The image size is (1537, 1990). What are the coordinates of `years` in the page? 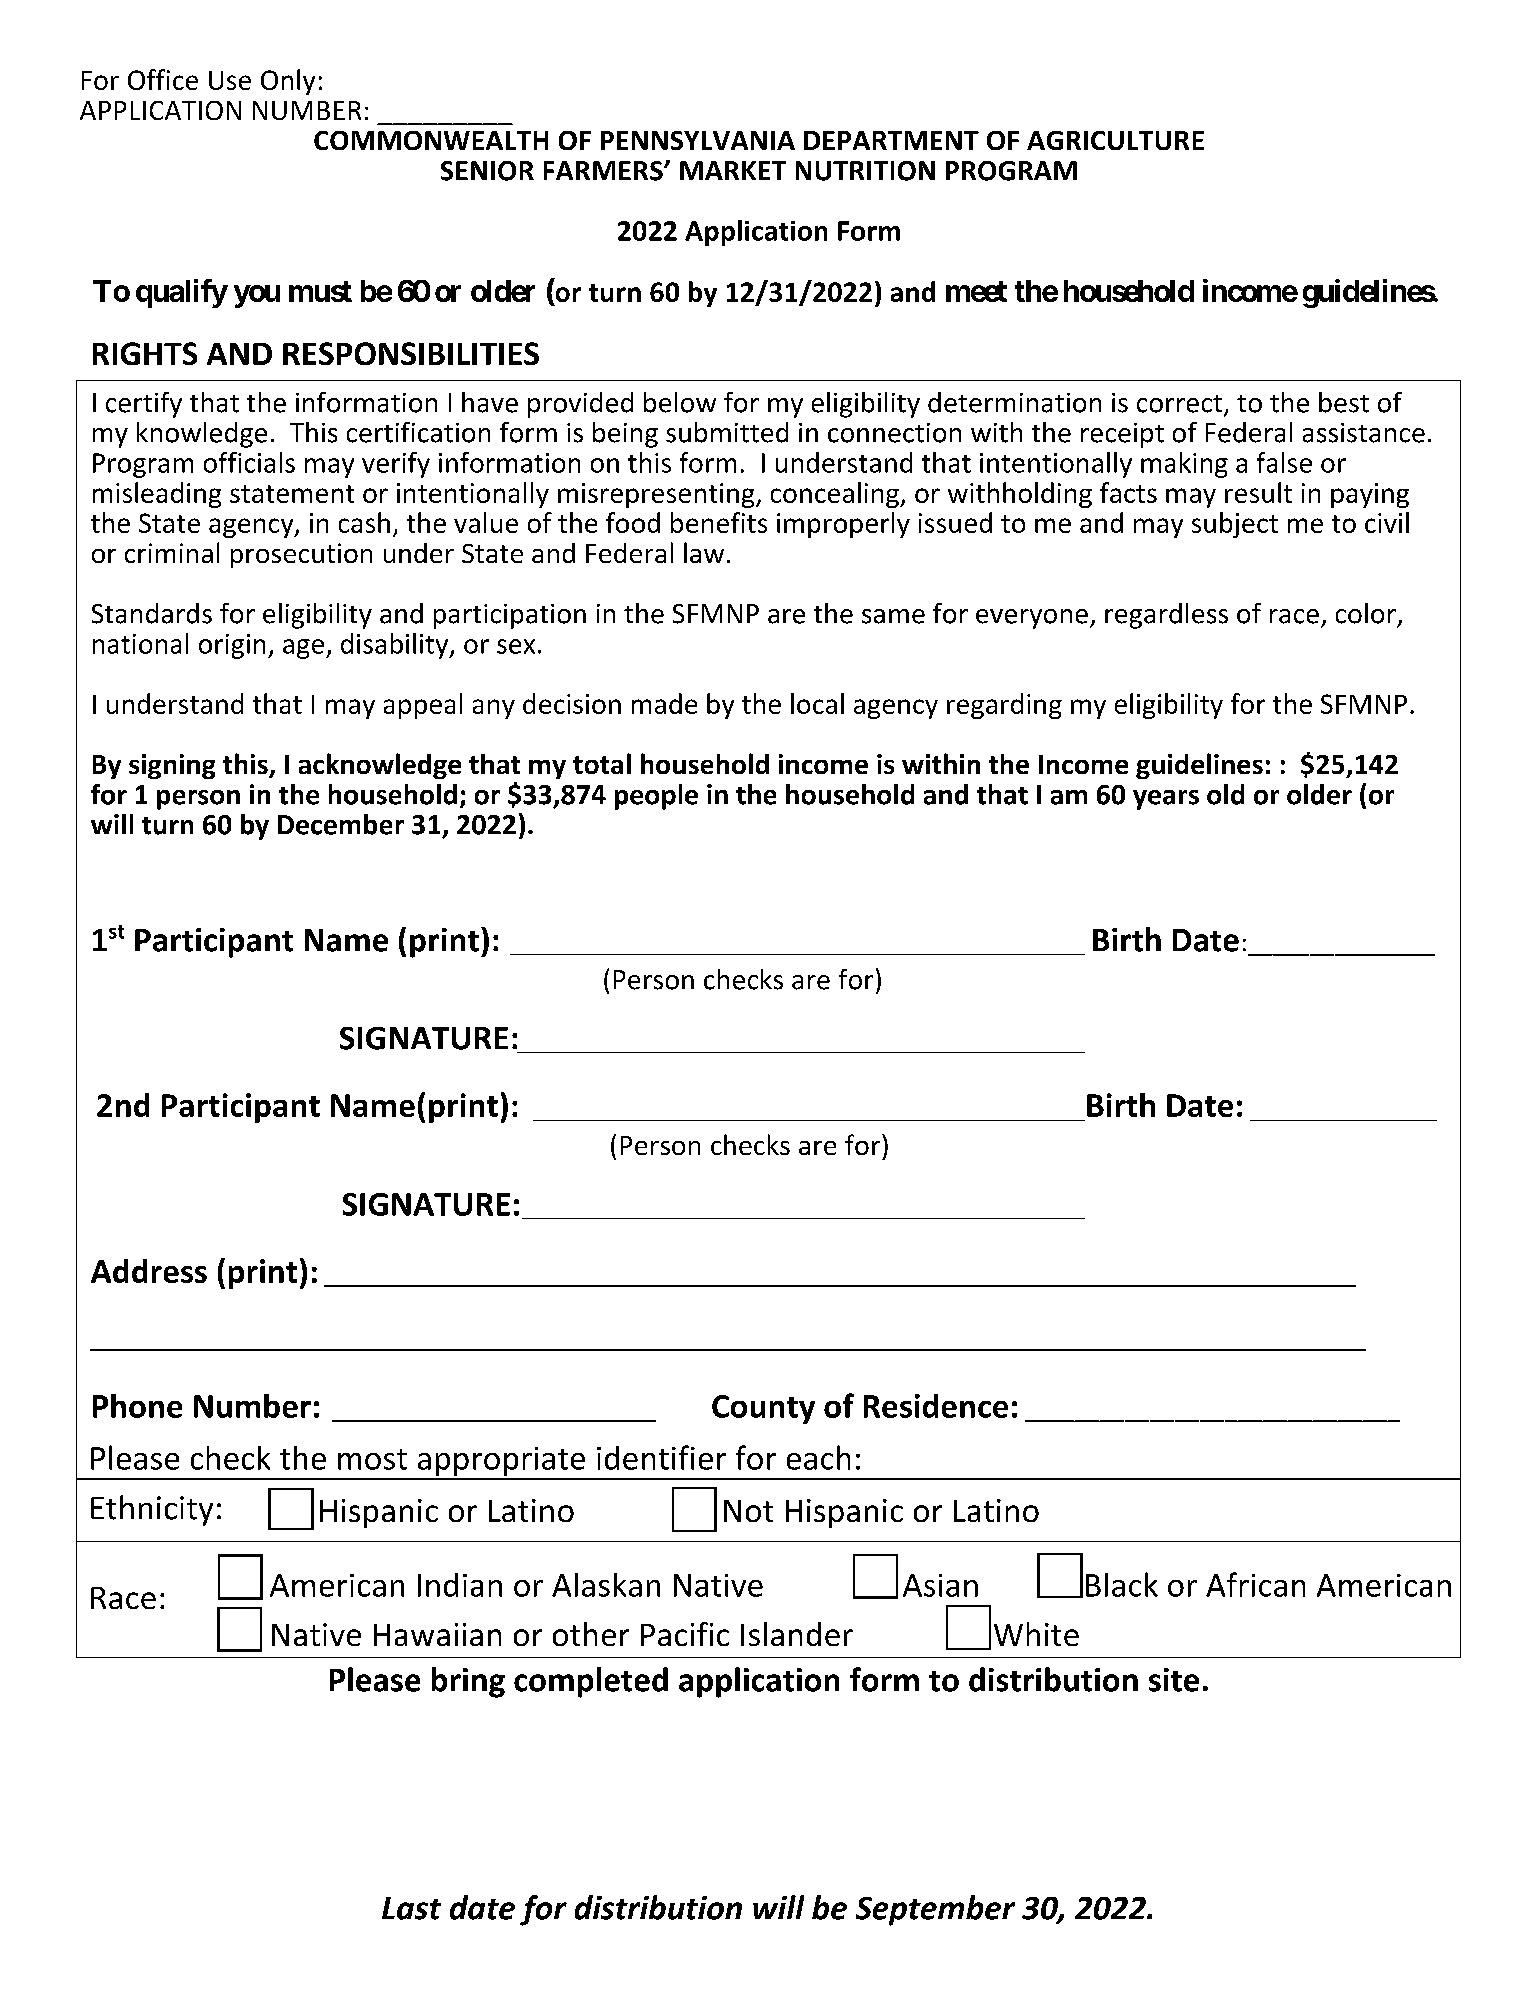 It's located at (1166, 800).
